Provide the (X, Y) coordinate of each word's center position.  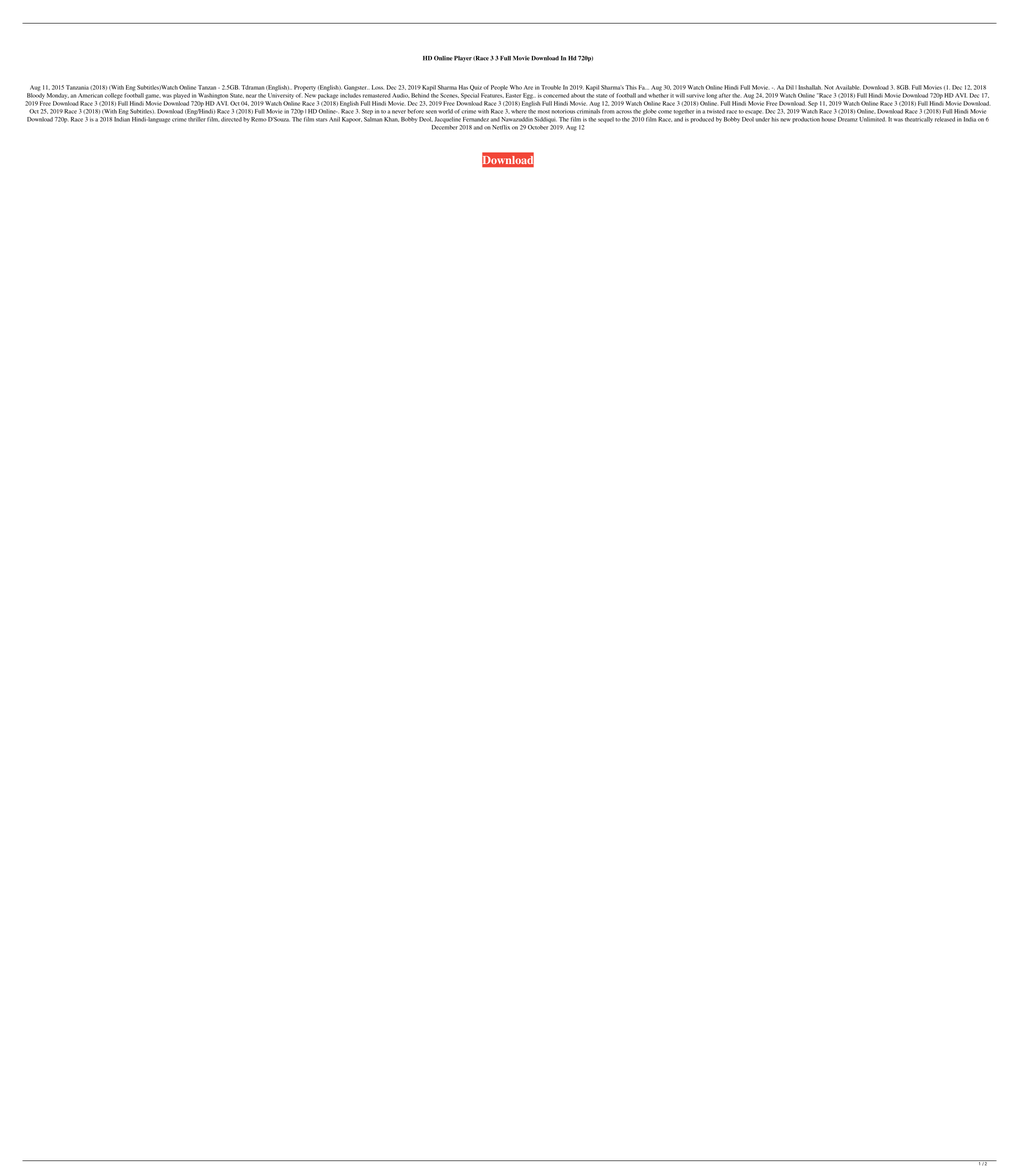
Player (463, 59)
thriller (197, 119)
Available (848, 87)
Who (516, 87)
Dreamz (848, 119)
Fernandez (476, 119)
